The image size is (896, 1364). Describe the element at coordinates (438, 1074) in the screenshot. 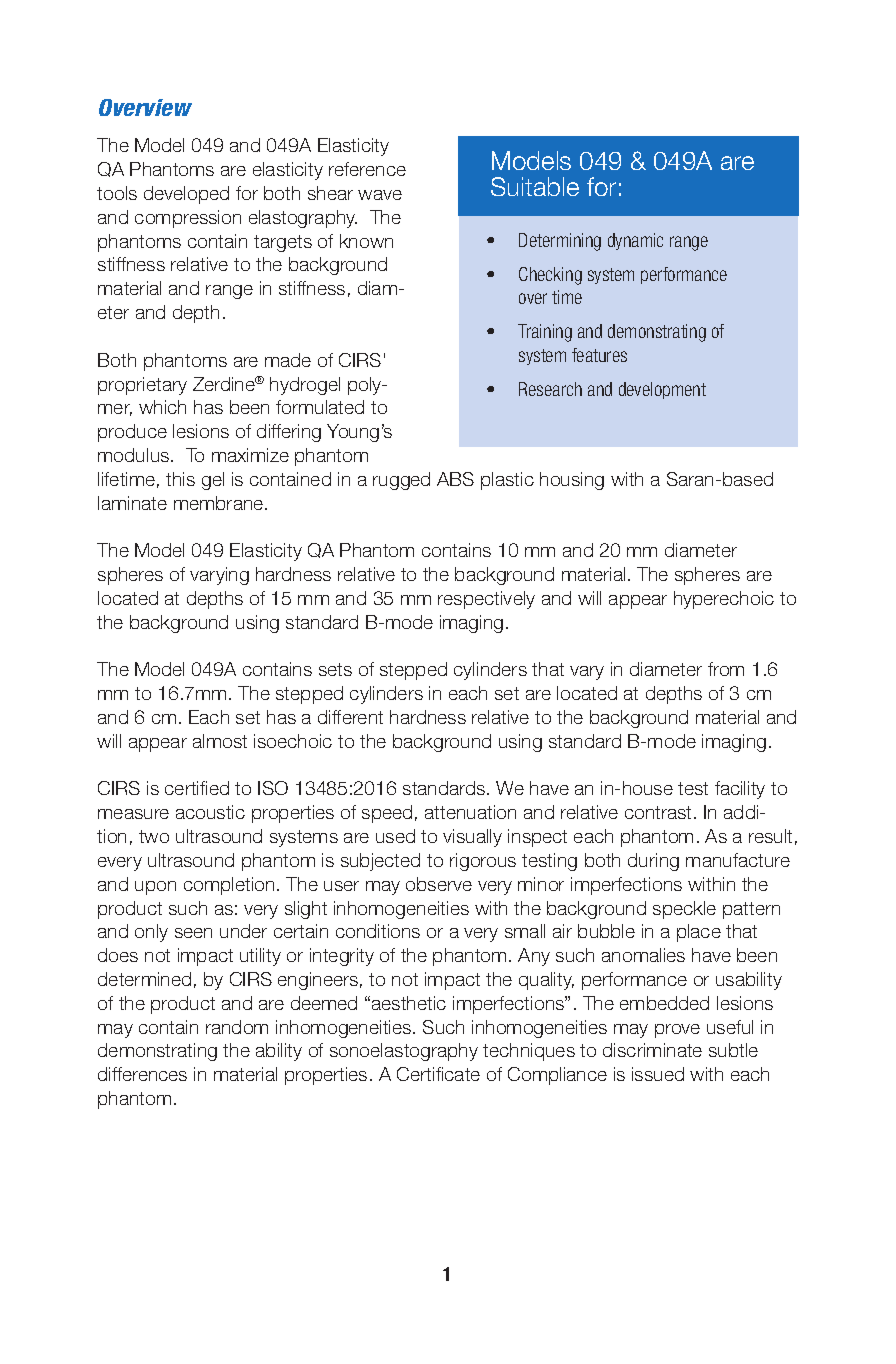

I see `Certificate` at that location.
